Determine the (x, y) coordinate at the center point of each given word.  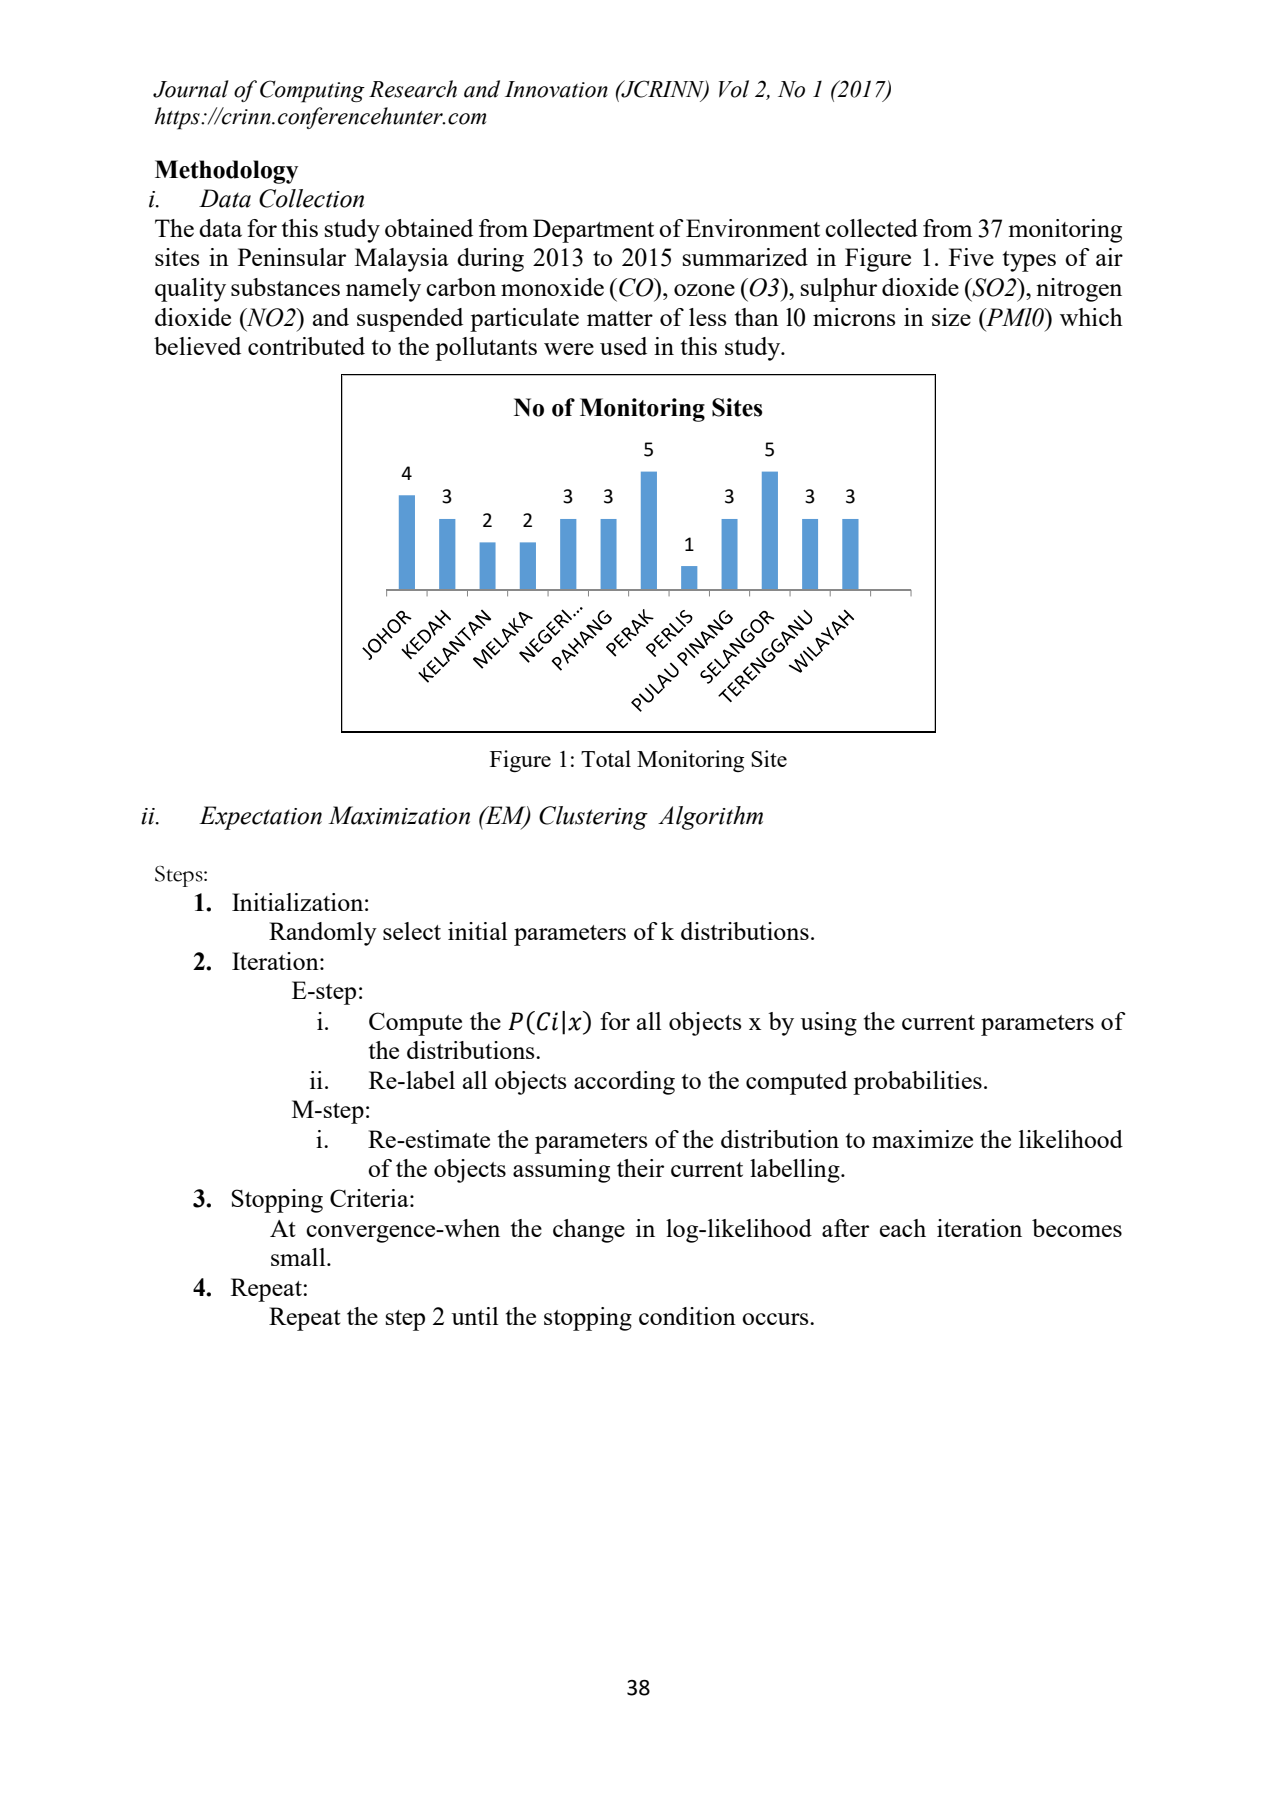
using (829, 1024)
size (951, 317)
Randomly (323, 934)
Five (971, 257)
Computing (312, 91)
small (299, 1257)
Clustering (593, 818)
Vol (734, 89)
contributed (306, 346)
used (623, 346)
